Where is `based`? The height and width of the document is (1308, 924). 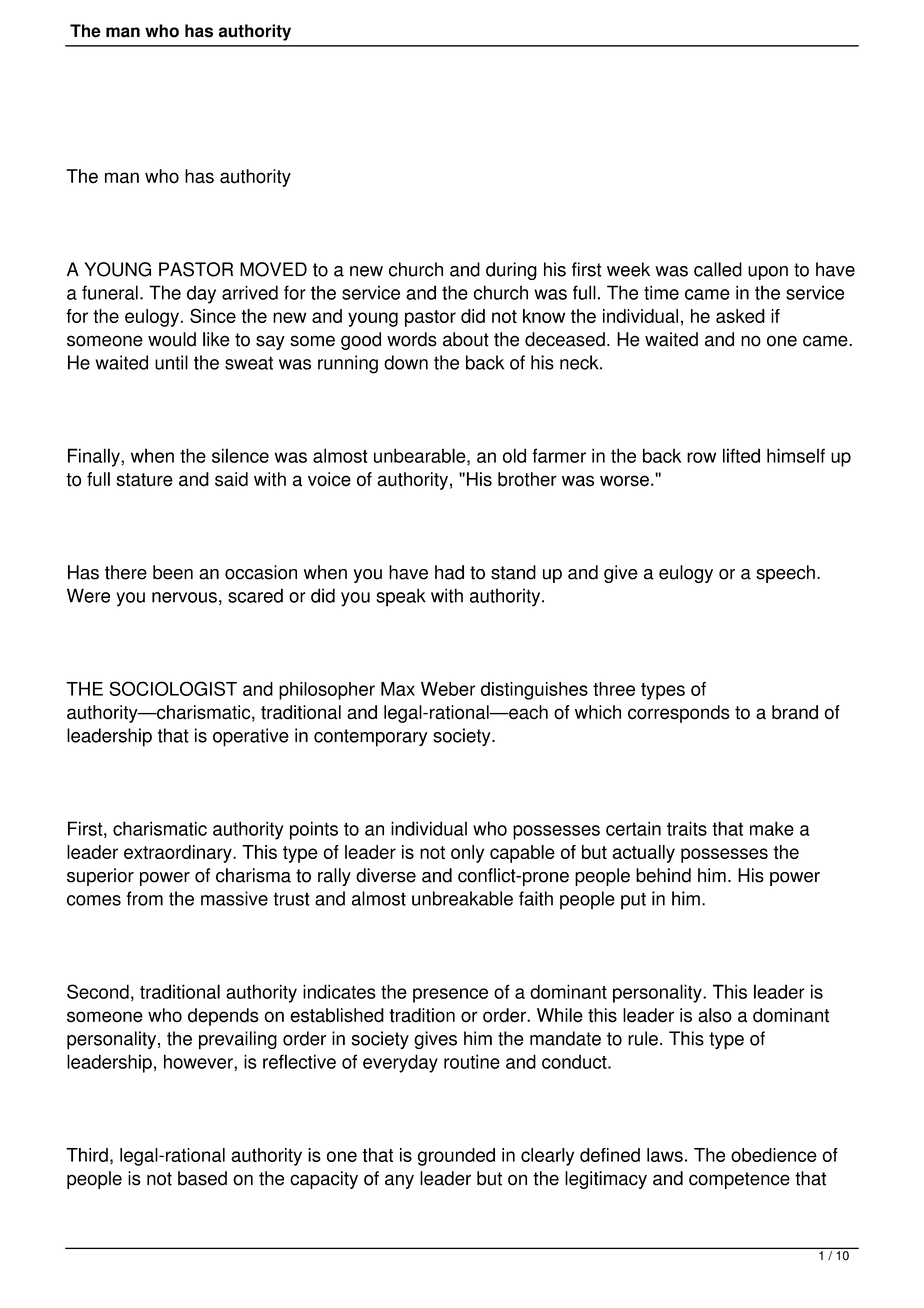
based is located at coordinates (202, 1178).
